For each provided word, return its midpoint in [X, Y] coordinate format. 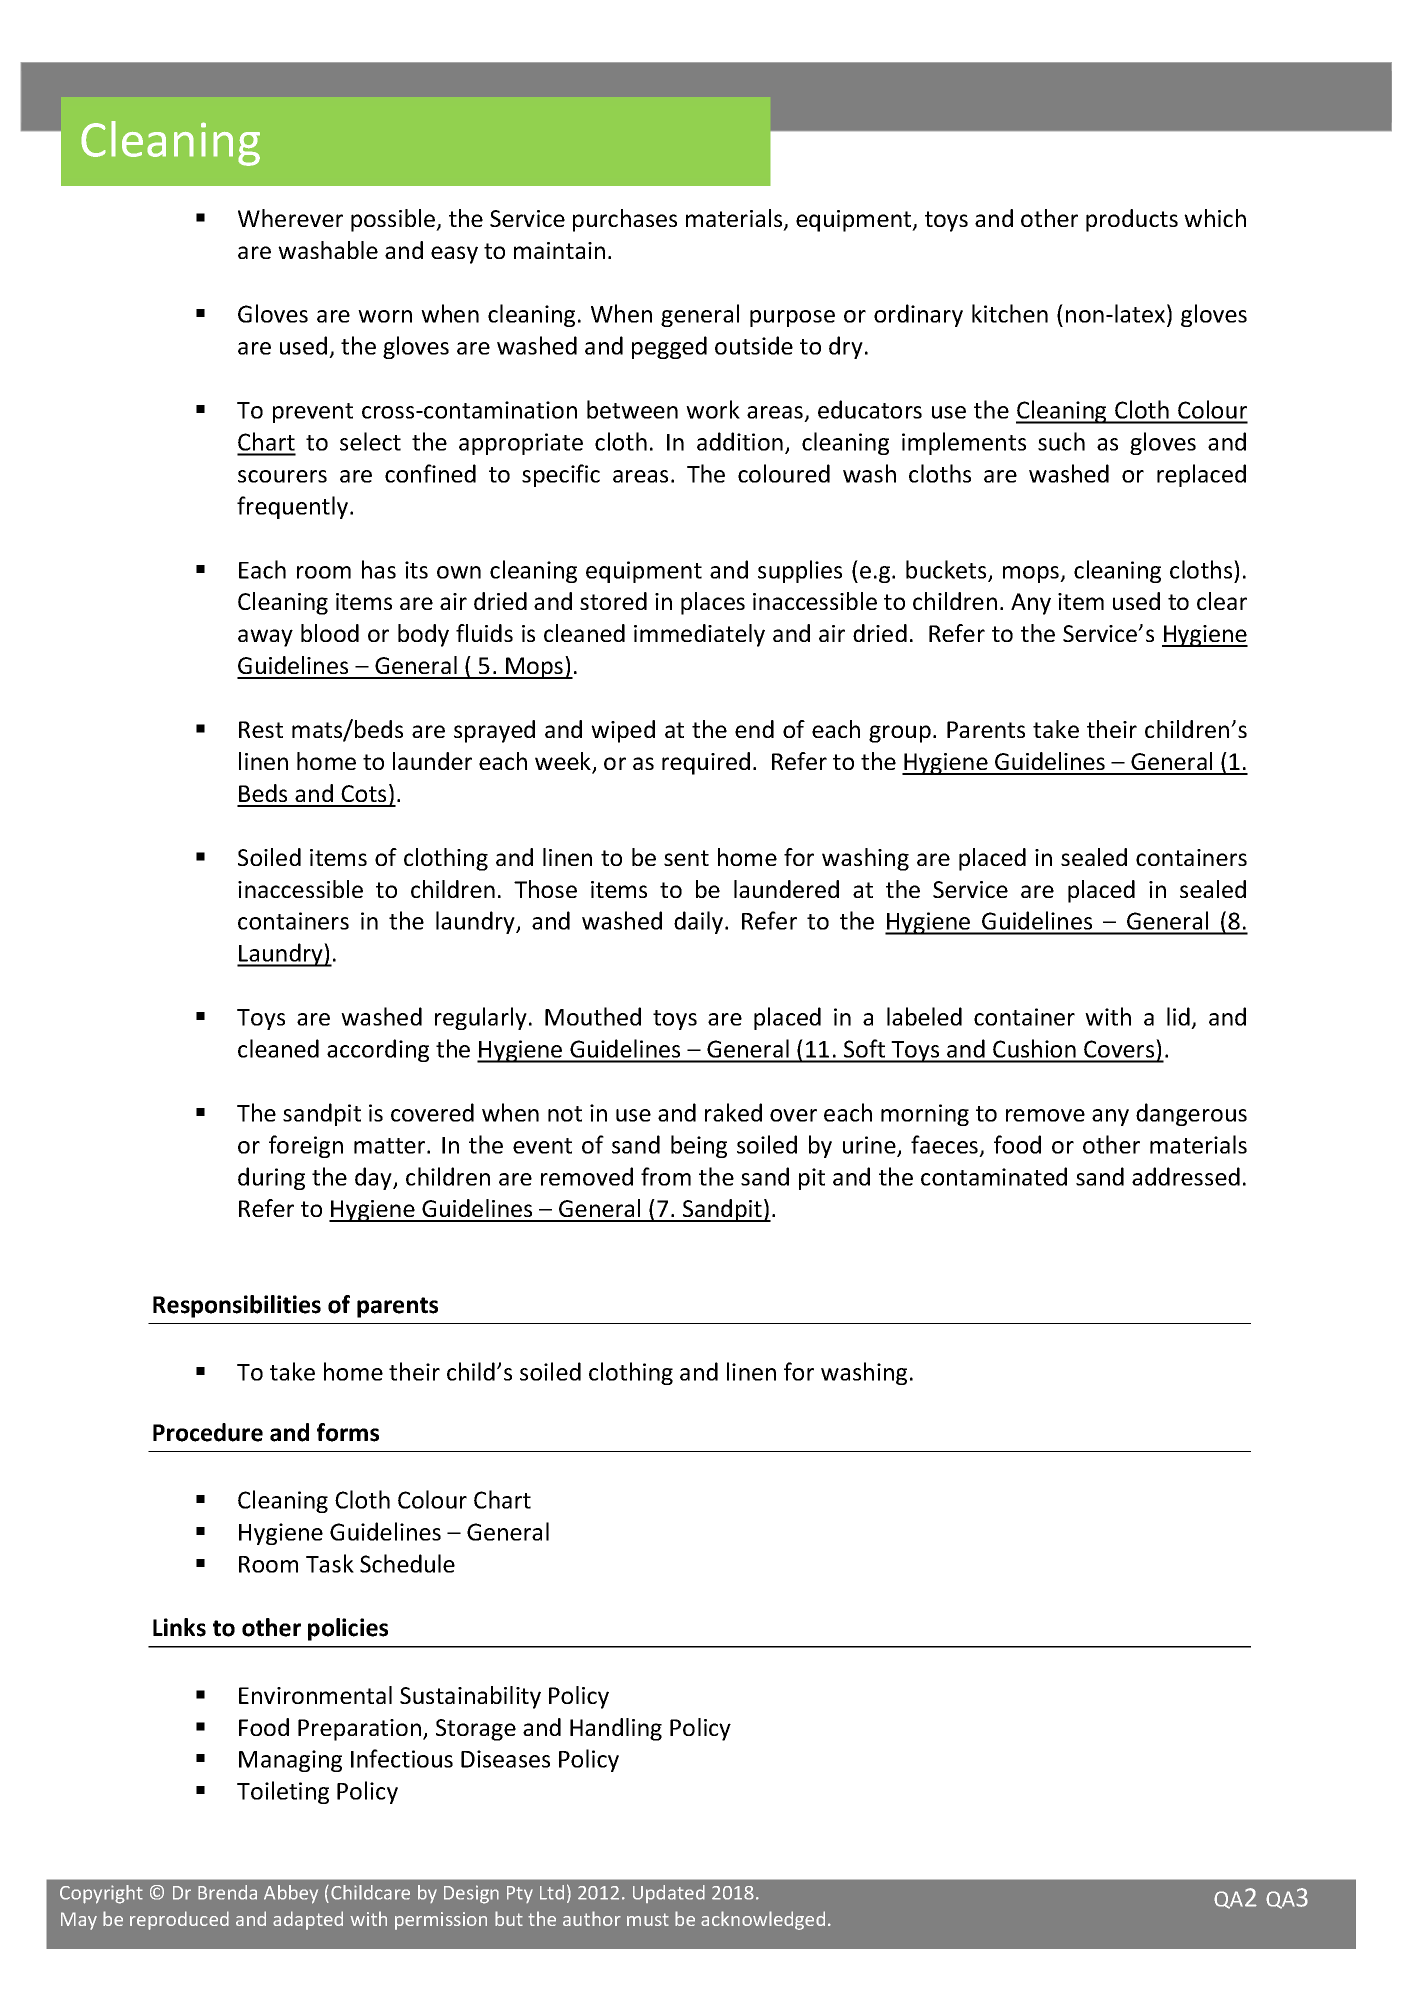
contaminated [994, 1176]
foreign [306, 1146]
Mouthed [593, 1016]
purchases [625, 220]
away [265, 638]
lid [1178, 1016]
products [1132, 220]
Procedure [208, 1432]
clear [1222, 601]
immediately [699, 635]
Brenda [227, 1892]
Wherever [290, 218]
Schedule [407, 1563]
